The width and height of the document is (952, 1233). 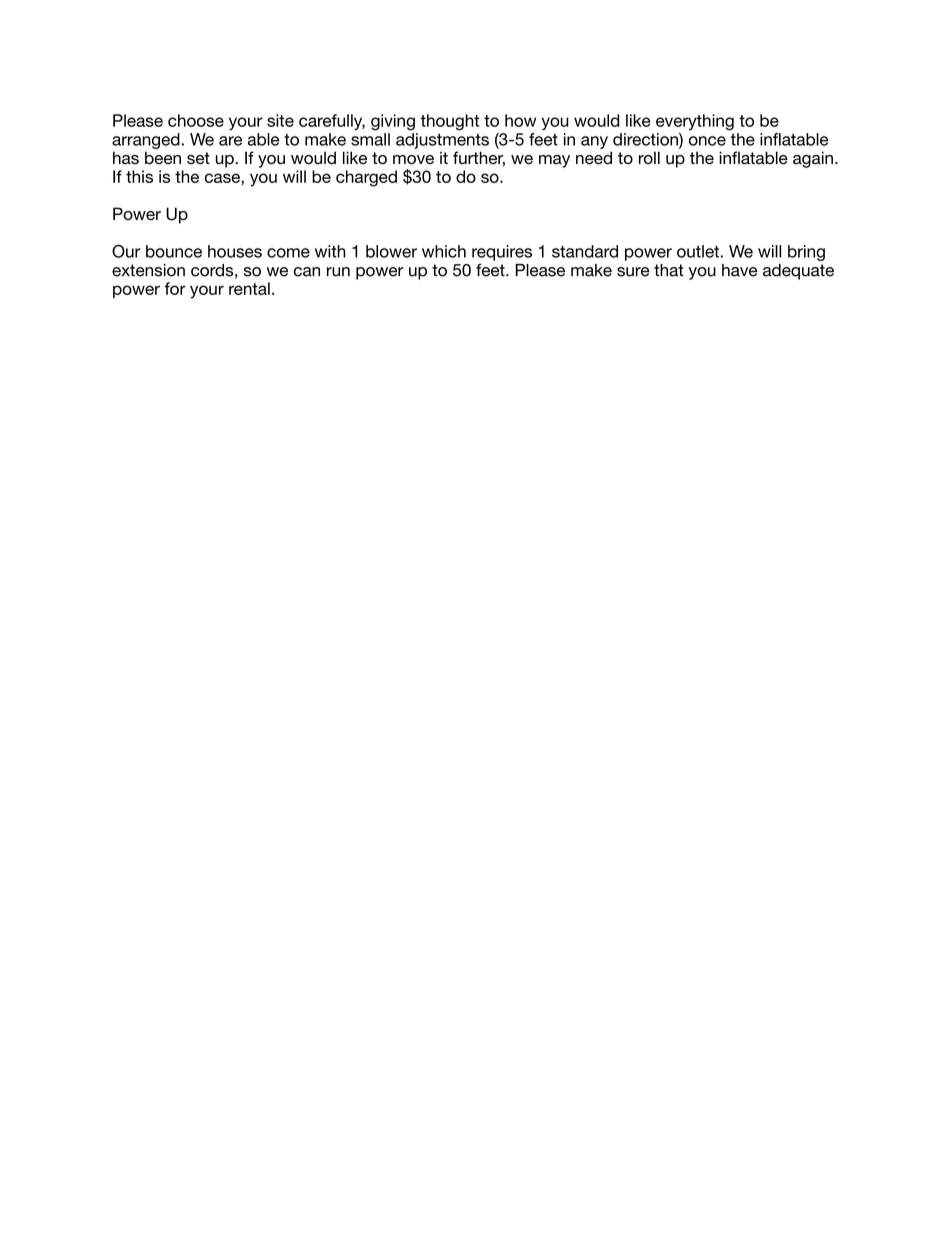 What do you see at coordinates (806, 253) in the document?
I see `bring` at bounding box center [806, 253].
